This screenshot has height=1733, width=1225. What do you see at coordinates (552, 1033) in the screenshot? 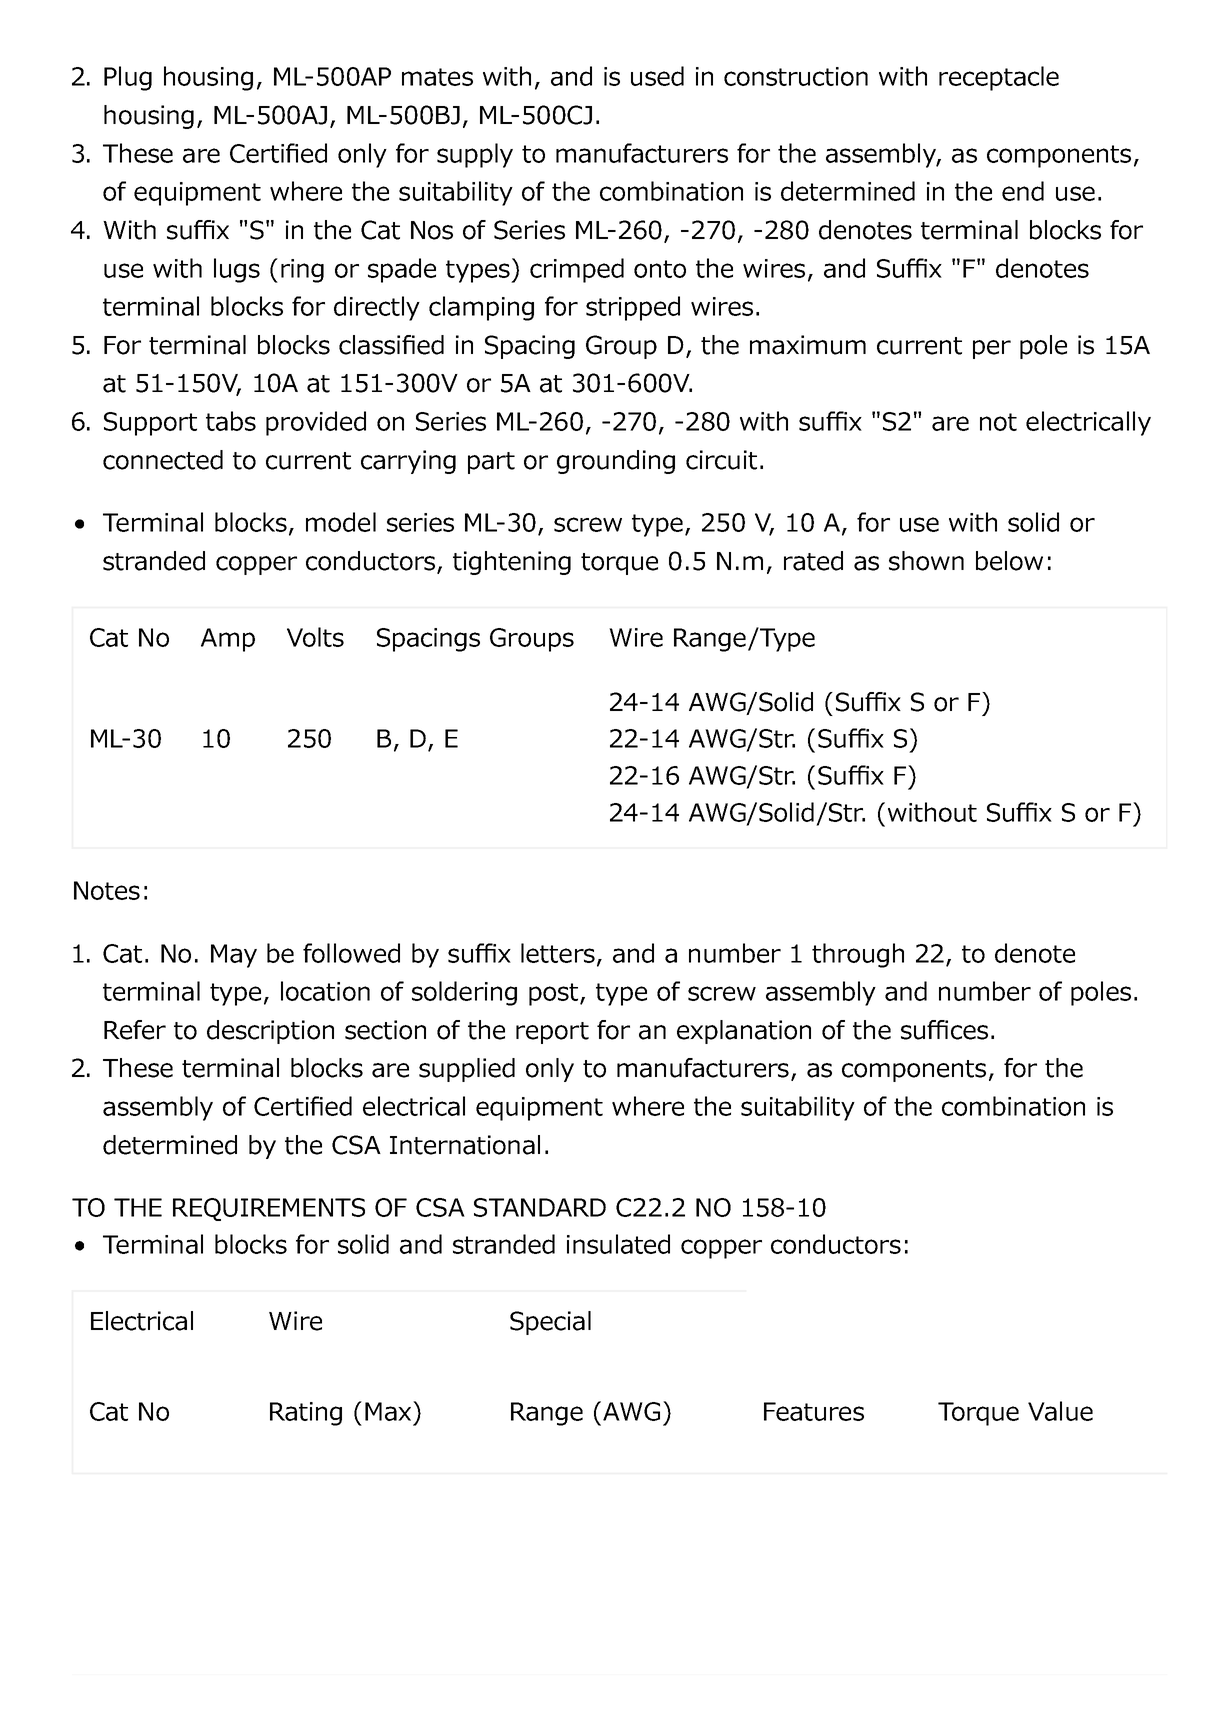
I see `report` at bounding box center [552, 1033].
